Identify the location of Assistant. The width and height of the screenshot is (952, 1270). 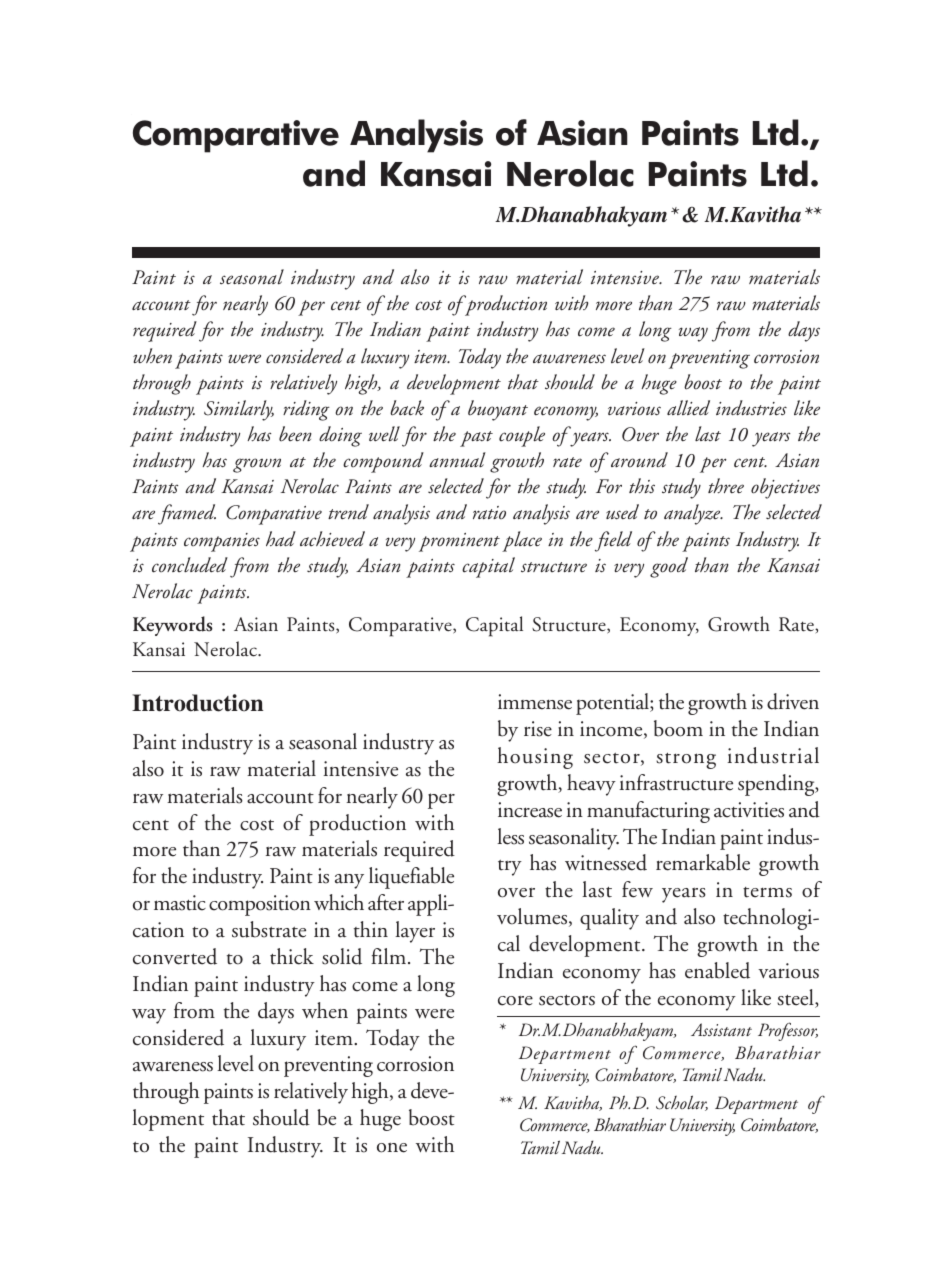
(721, 1029).
